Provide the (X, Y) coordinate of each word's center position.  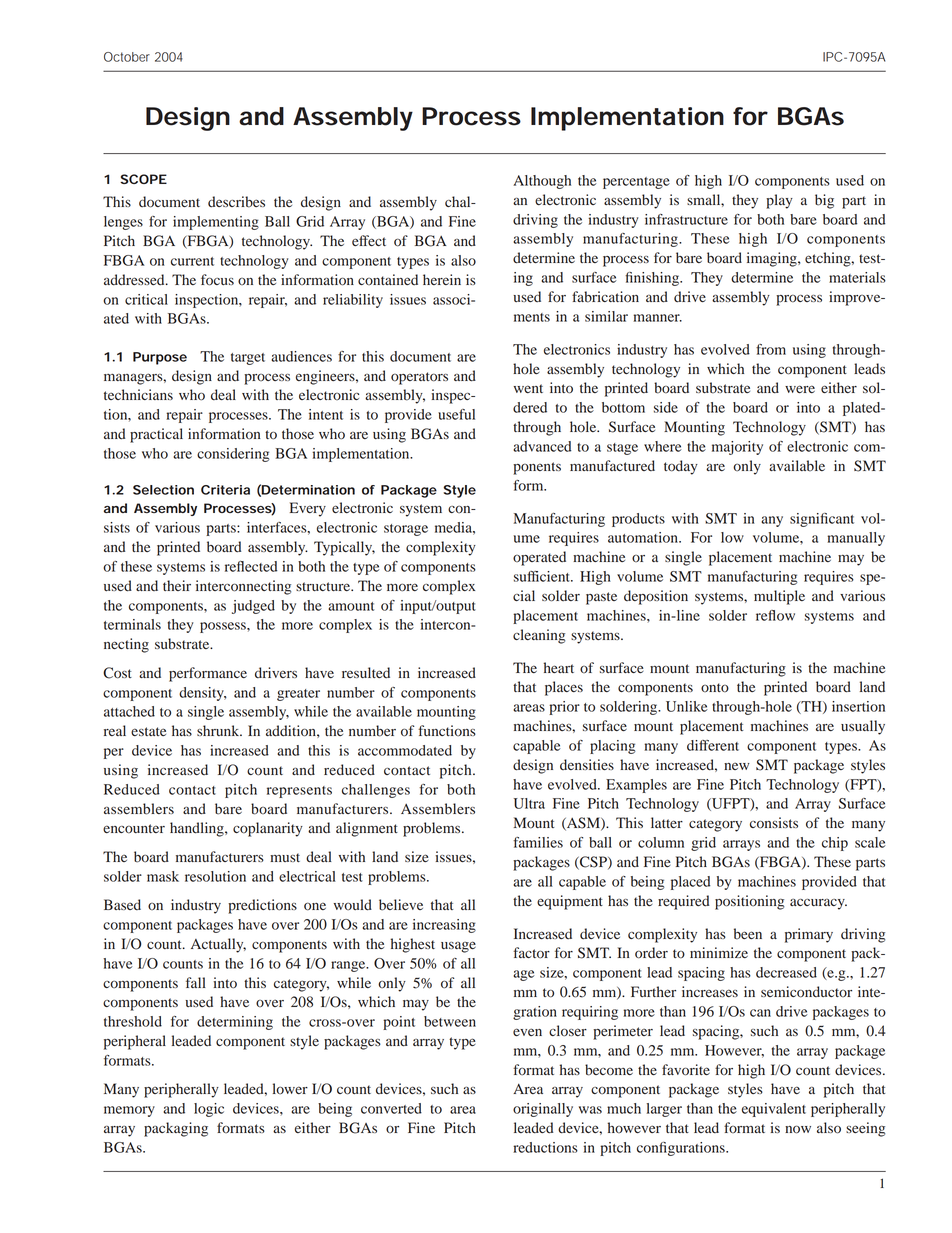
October (127, 57)
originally (543, 1110)
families (538, 842)
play (779, 201)
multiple (779, 597)
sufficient (543, 576)
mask (163, 876)
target (248, 359)
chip (835, 844)
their (177, 585)
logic (209, 1110)
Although (542, 182)
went (528, 388)
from (771, 349)
